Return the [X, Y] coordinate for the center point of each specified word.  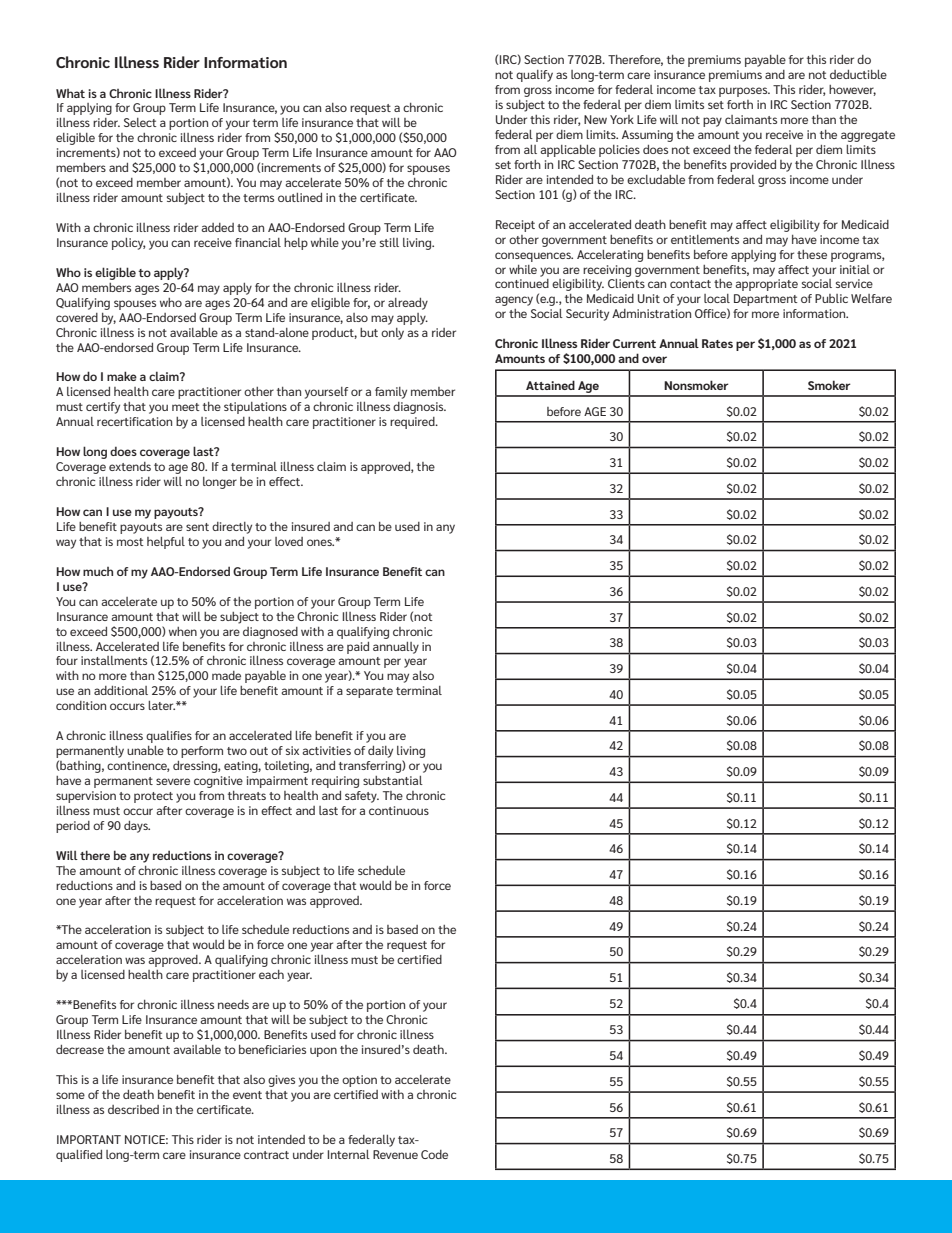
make [122, 376]
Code [434, 1154]
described [133, 1109]
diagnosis [419, 408]
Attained [550, 385]
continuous [399, 810]
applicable [568, 151]
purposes [744, 92]
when [183, 631]
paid [358, 648]
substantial [393, 780]
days [137, 827]
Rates [717, 343]
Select [140, 122]
